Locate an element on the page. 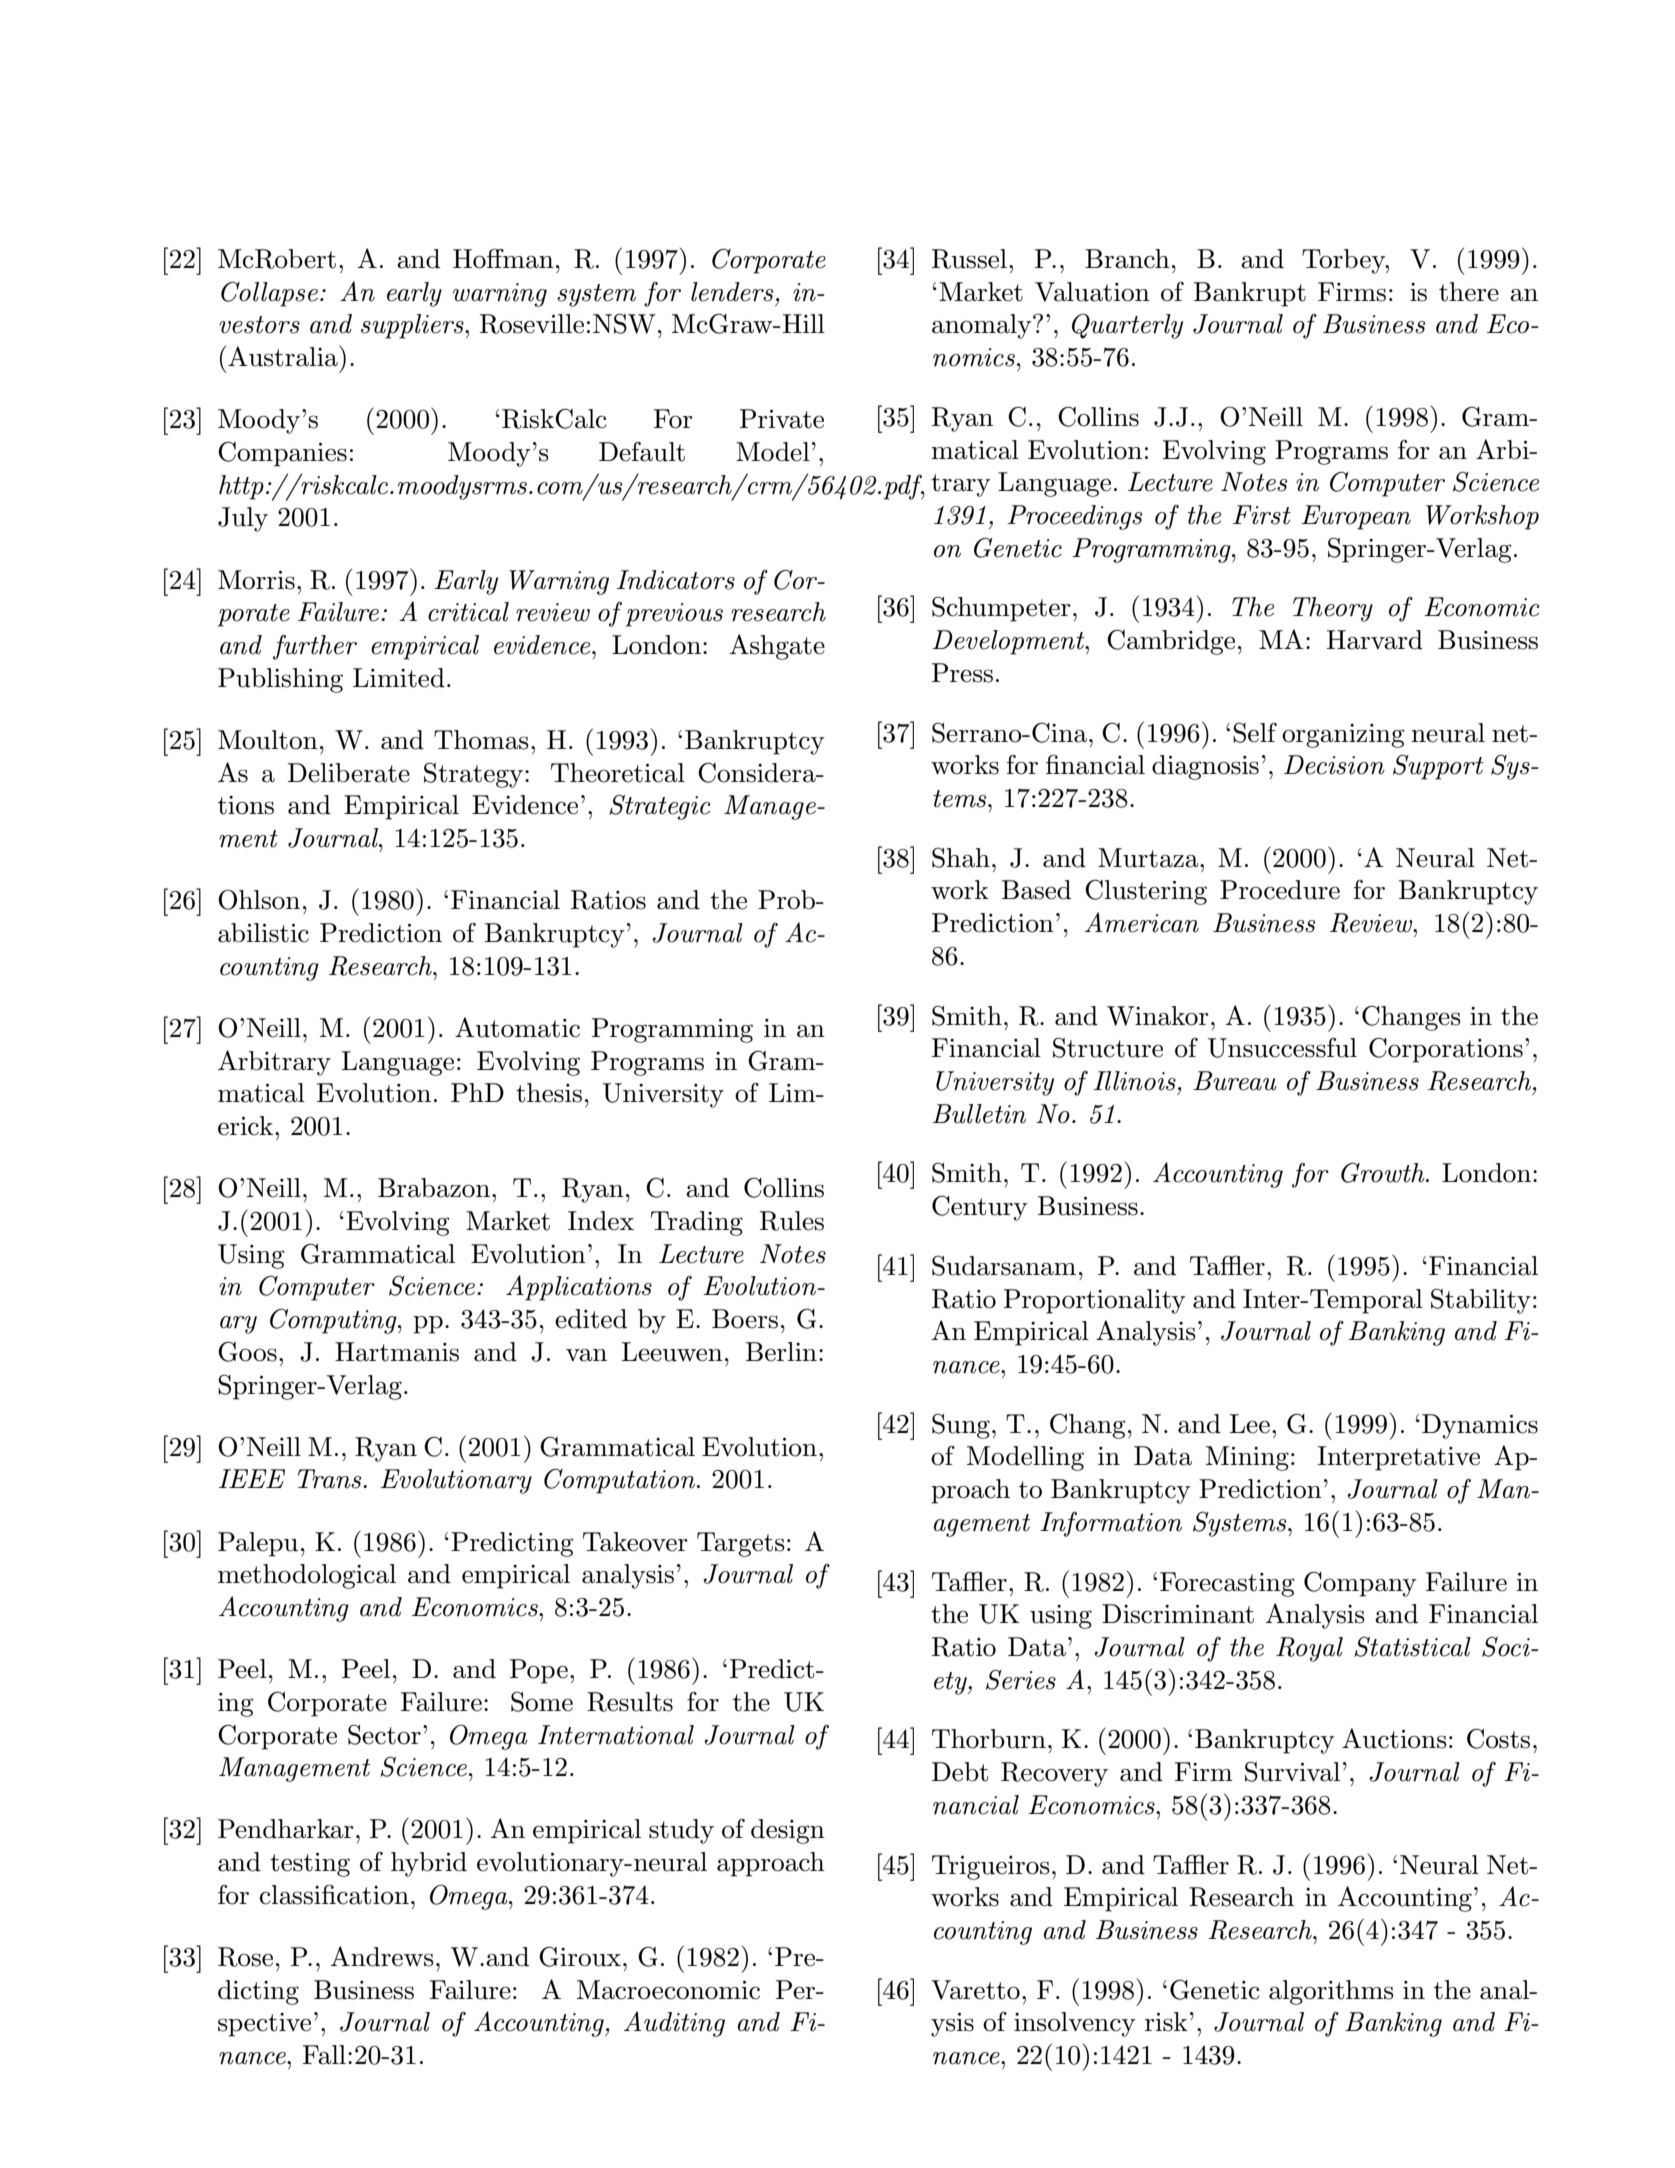 The width and height of the page is (1675, 2168). suppliers is located at coordinates (413, 326).
